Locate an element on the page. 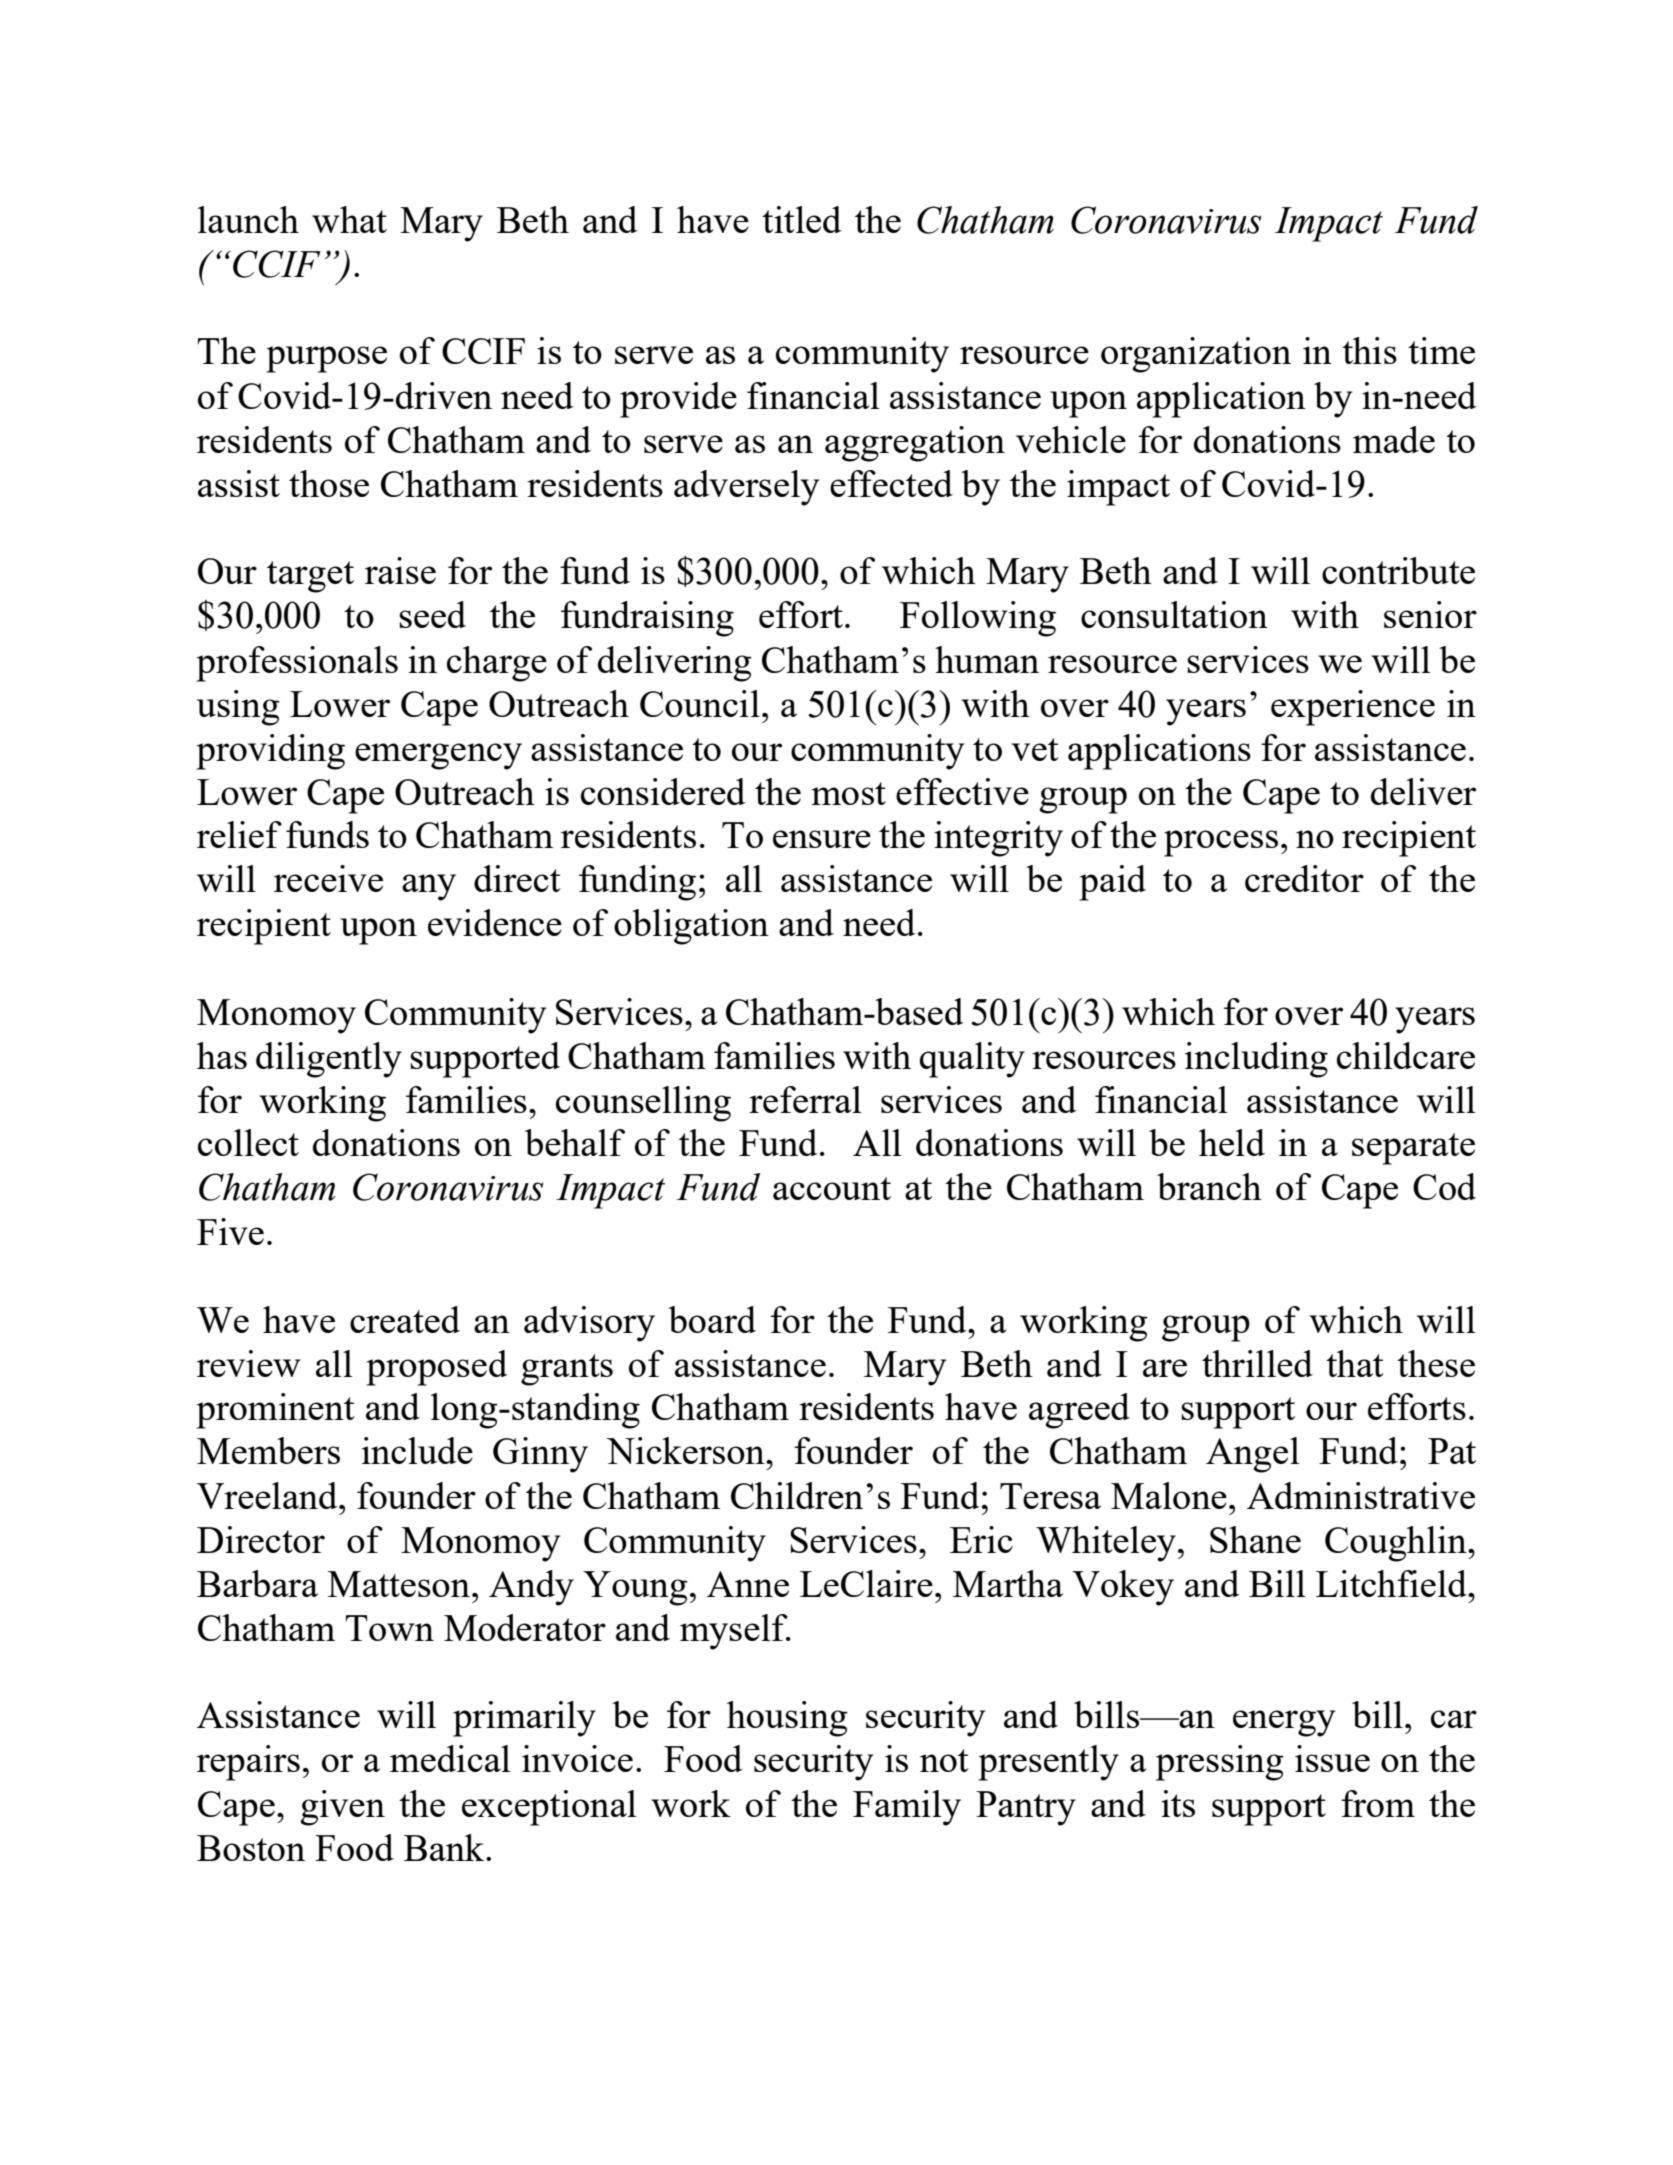 The width and height of the page is (1673, 2165). what is located at coordinates (349, 219).
